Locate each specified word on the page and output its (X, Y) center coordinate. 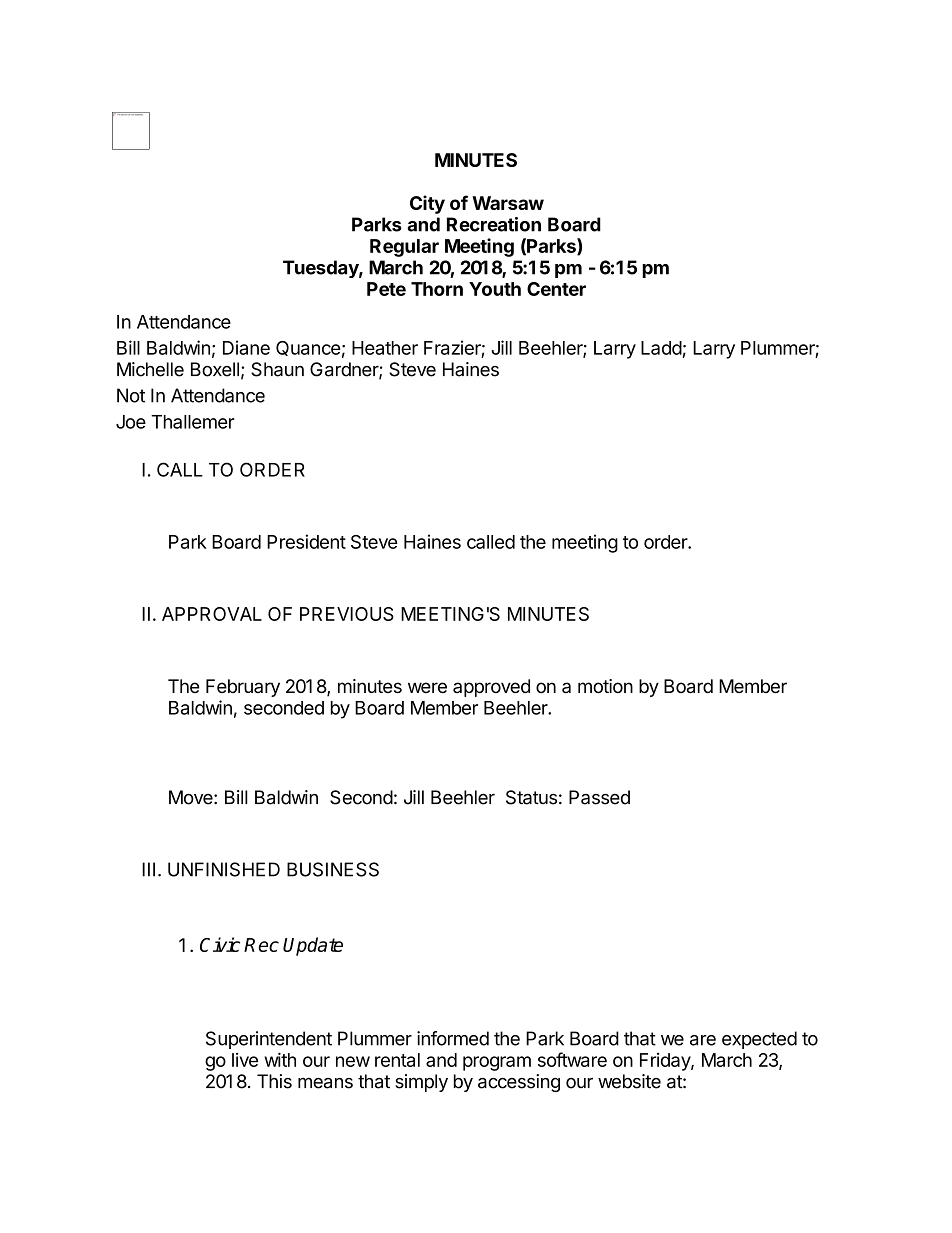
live (245, 1060)
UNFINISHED (224, 869)
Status (531, 797)
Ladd (661, 348)
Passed (599, 797)
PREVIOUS (347, 614)
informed (453, 1038)
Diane (246, 347)
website (629, 1081)
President (306, 541)
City (427, 204)
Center (556, 289)
